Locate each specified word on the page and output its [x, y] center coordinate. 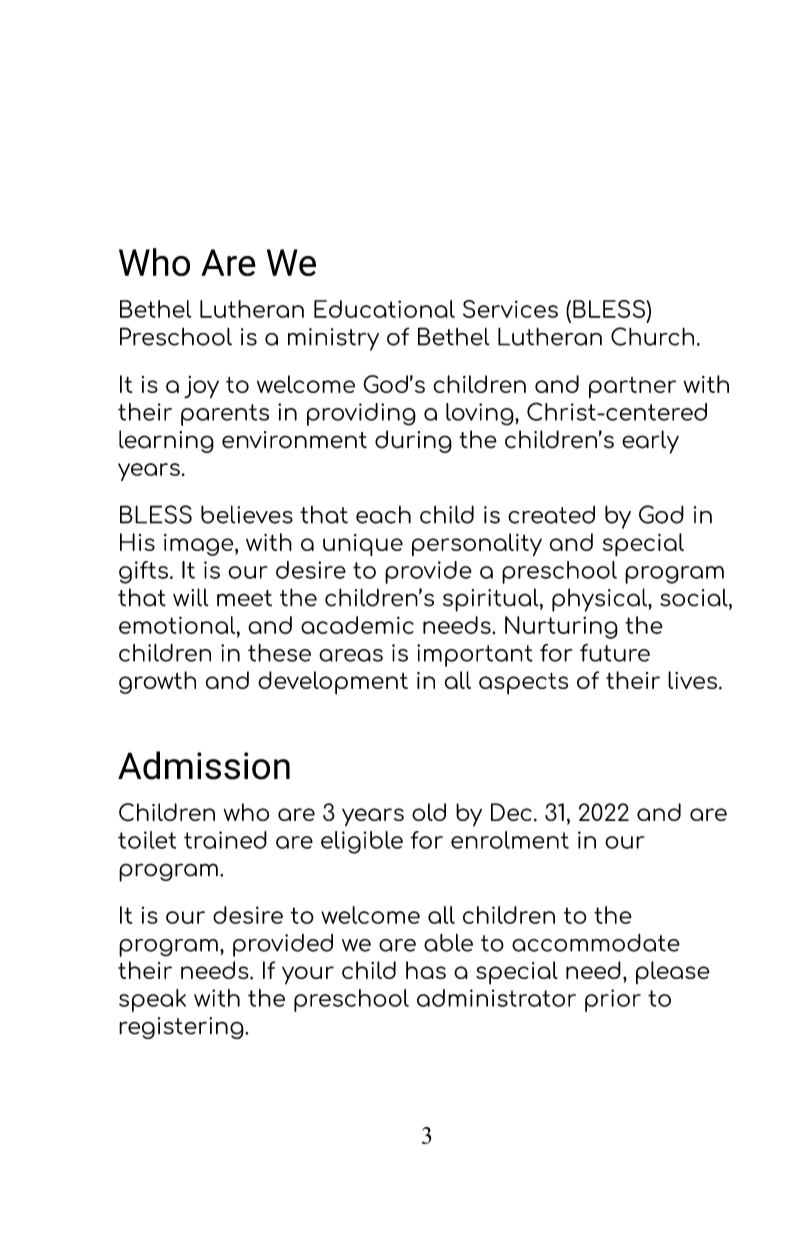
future [615, 653]
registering [182, 1028]
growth [157, 682]
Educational [384, 309]
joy [201, 387]
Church [652, 336]
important [475, 655]
